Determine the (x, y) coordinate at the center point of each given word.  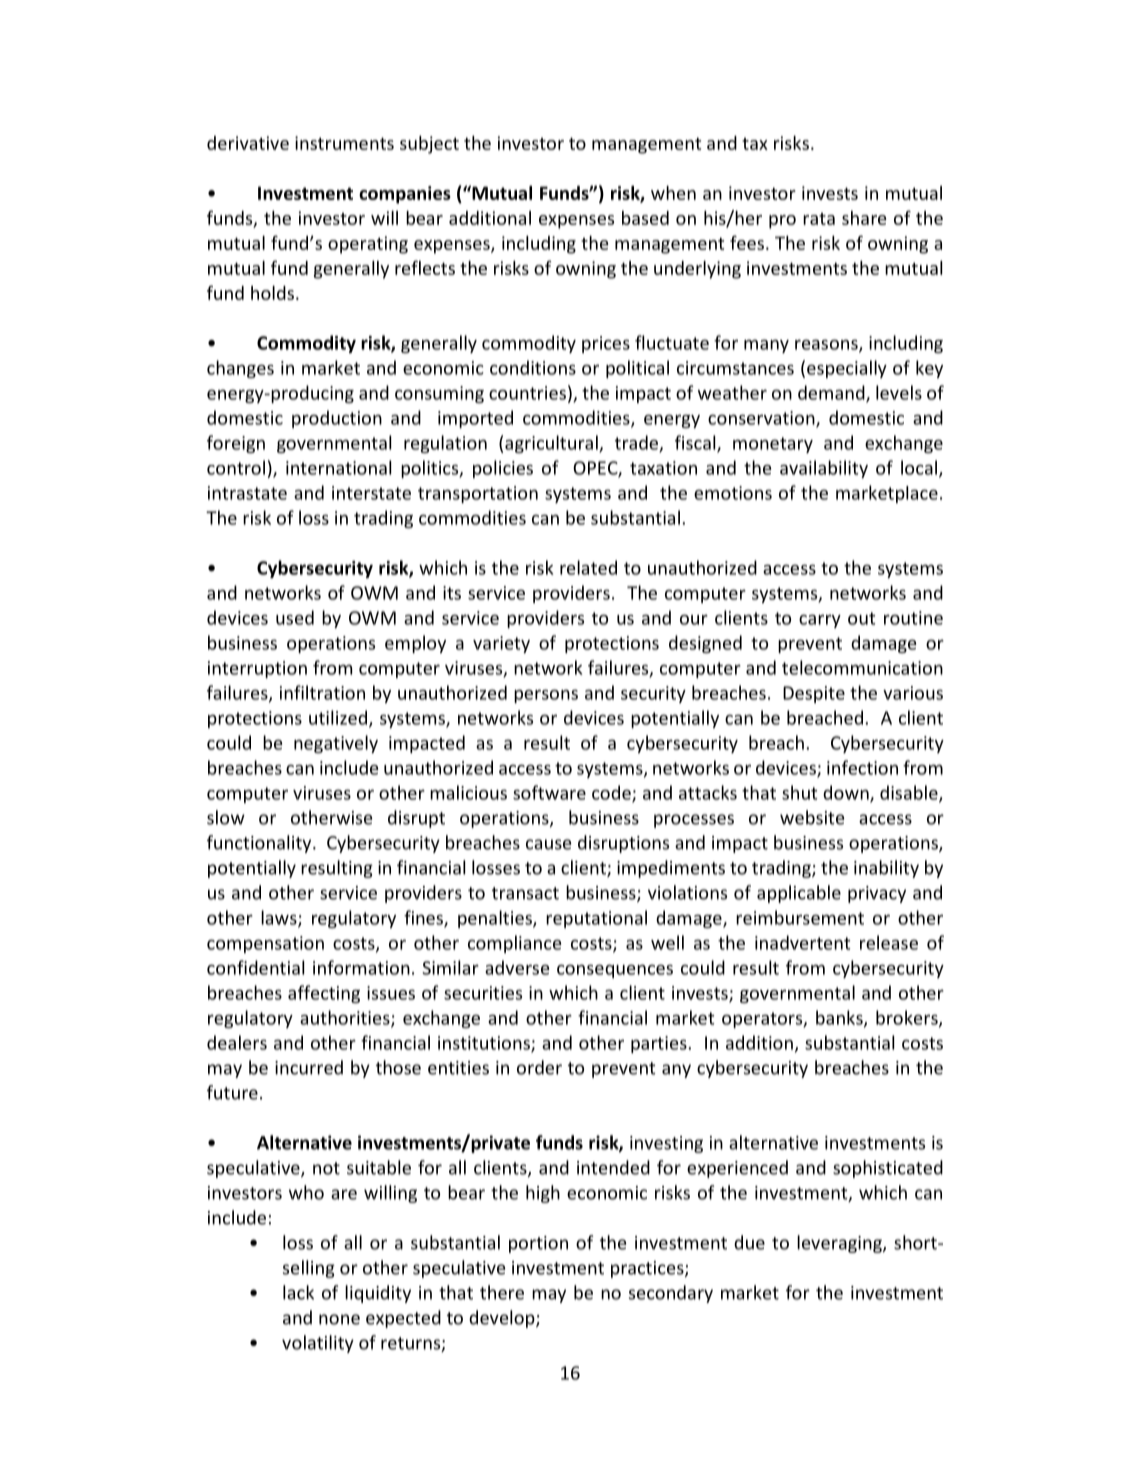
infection (862, 767)
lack (298, 1292)
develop (503, 1319)
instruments (344, 143)
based (645, 218)
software (549, 792)
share (864, 218)
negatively (336, 744)
